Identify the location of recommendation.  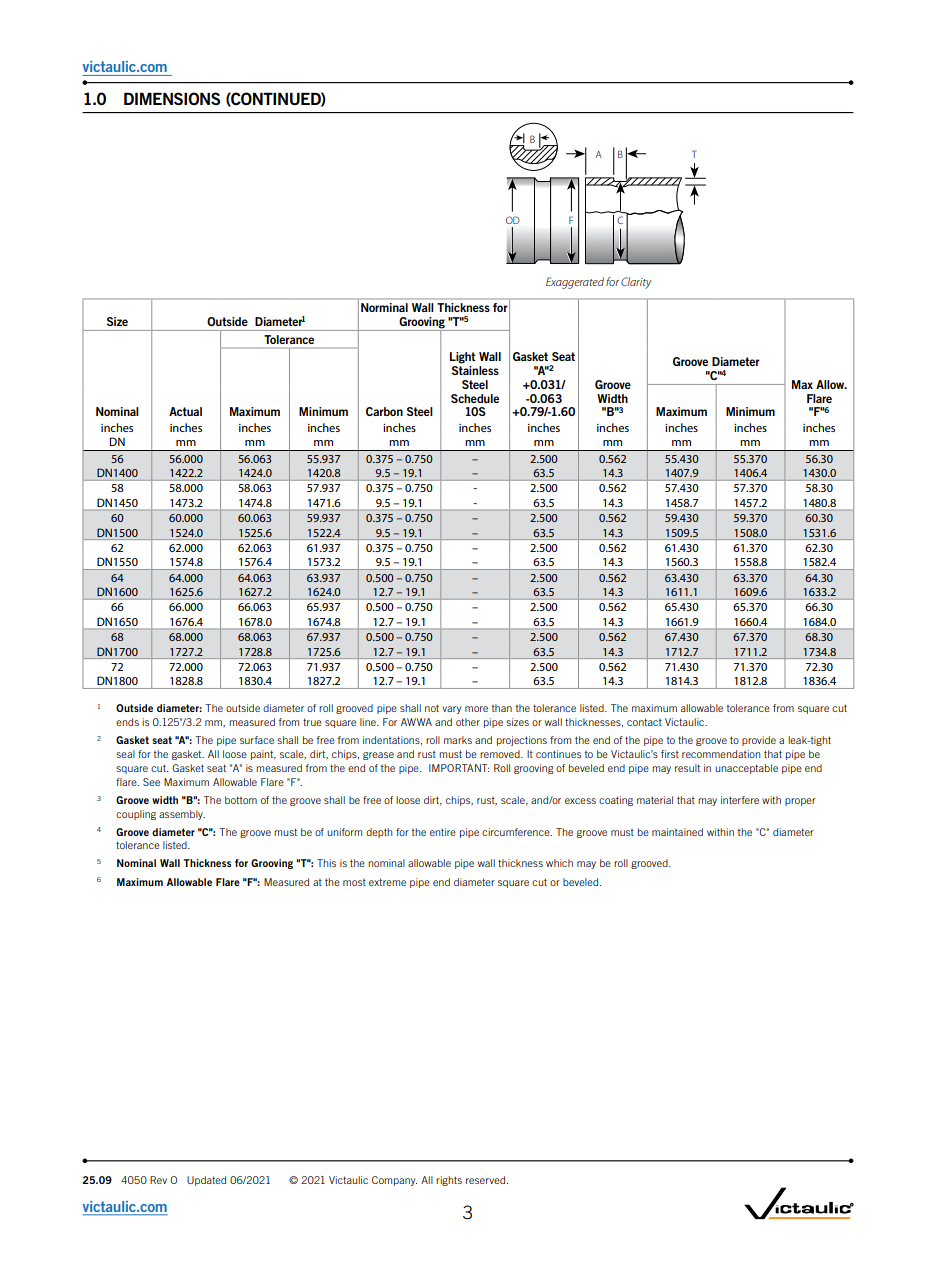
(721, 754).
